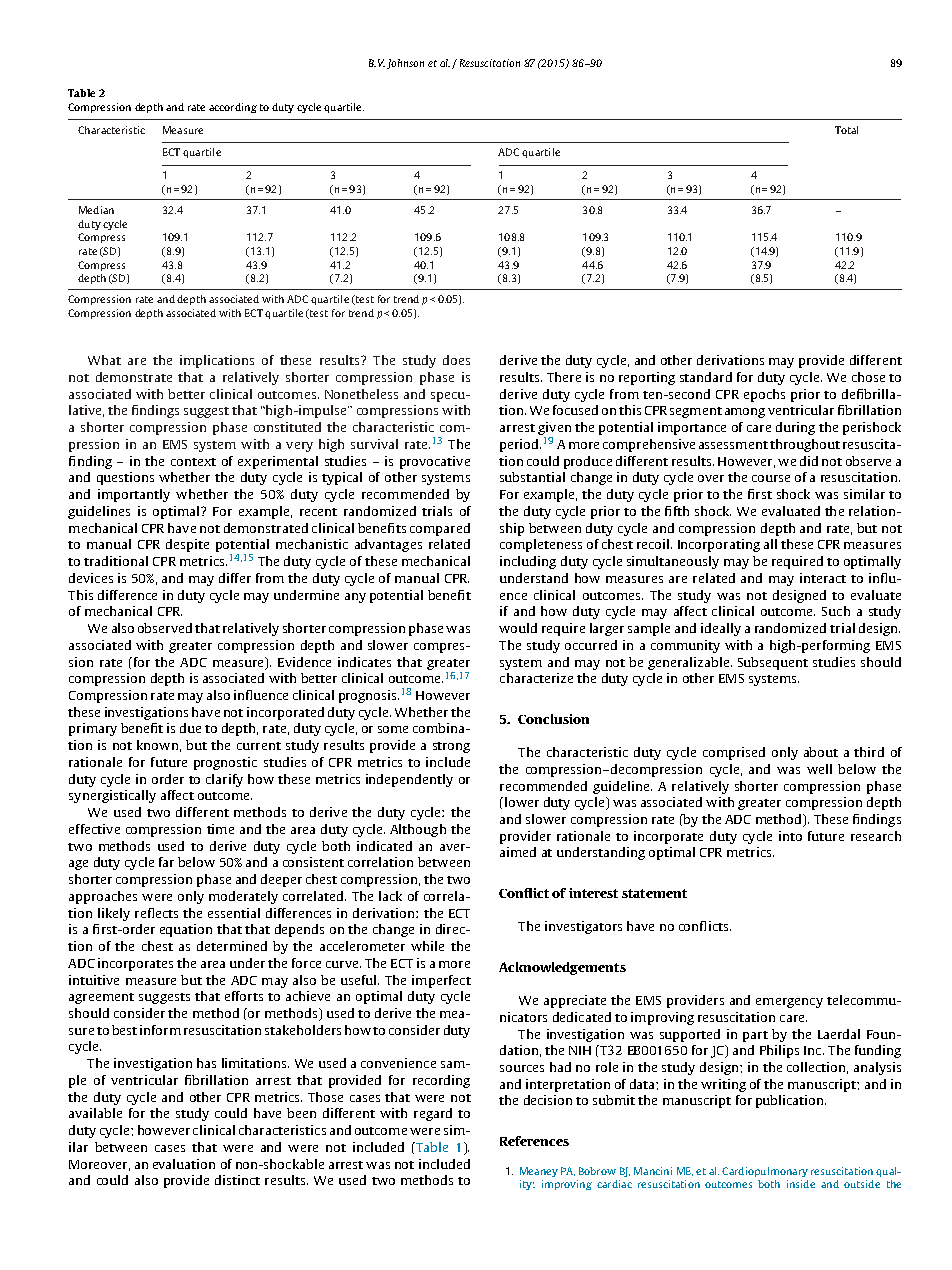 The height and width of the document is (1270, 952). What do you see at coordinates (224, 780) in the document?
I see `clarify` at bounding box center [224, 780].
